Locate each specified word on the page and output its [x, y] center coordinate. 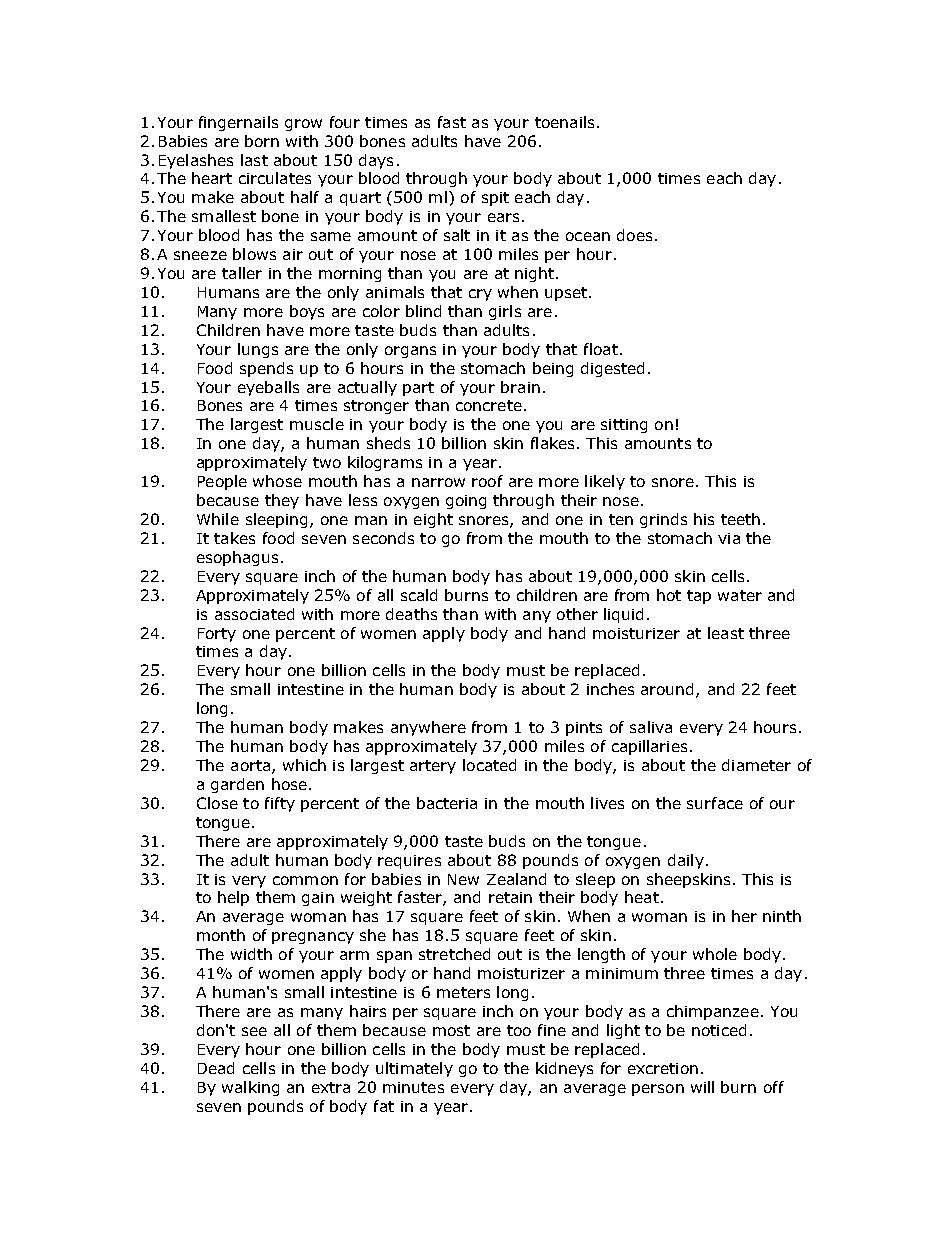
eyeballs [268, 388]
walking [250, 1088]
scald [419, 595]
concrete [489, 405]
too [519, 1030]
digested [612, 369]
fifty [280, 804]
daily [686, 861]
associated [254, 614]
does [634, 235]
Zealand [516, 879]
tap [699, 597]
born [262, 141]
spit [495, 199]
